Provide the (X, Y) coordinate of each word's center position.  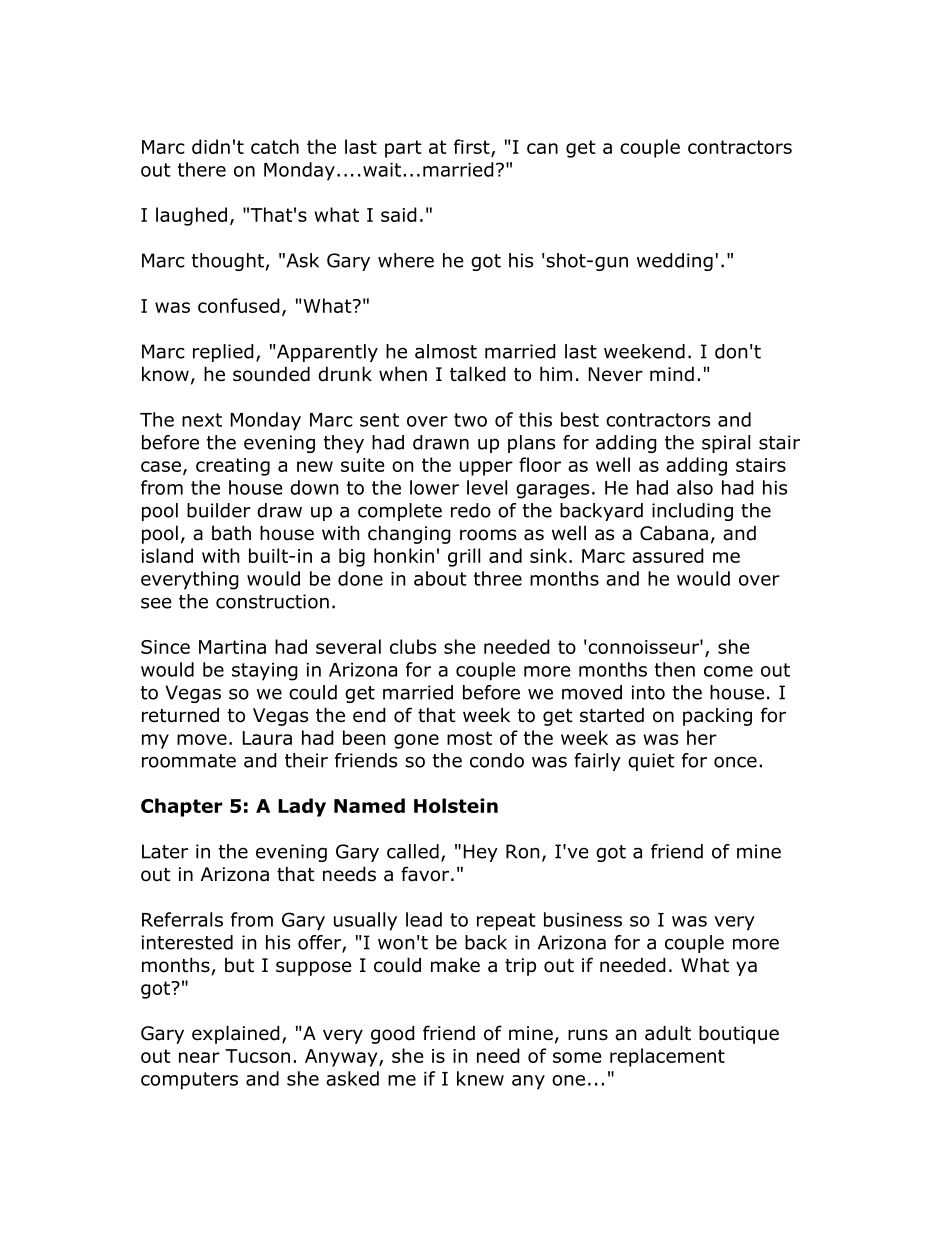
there (202, 169)
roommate (189, 761)
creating (233, 467)
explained (236, 1034)
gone (416, 741)
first (473, 147)
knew (480, 1078)
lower (434, 487)
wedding (675, 262)
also (695, 487)
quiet (651, 762)
